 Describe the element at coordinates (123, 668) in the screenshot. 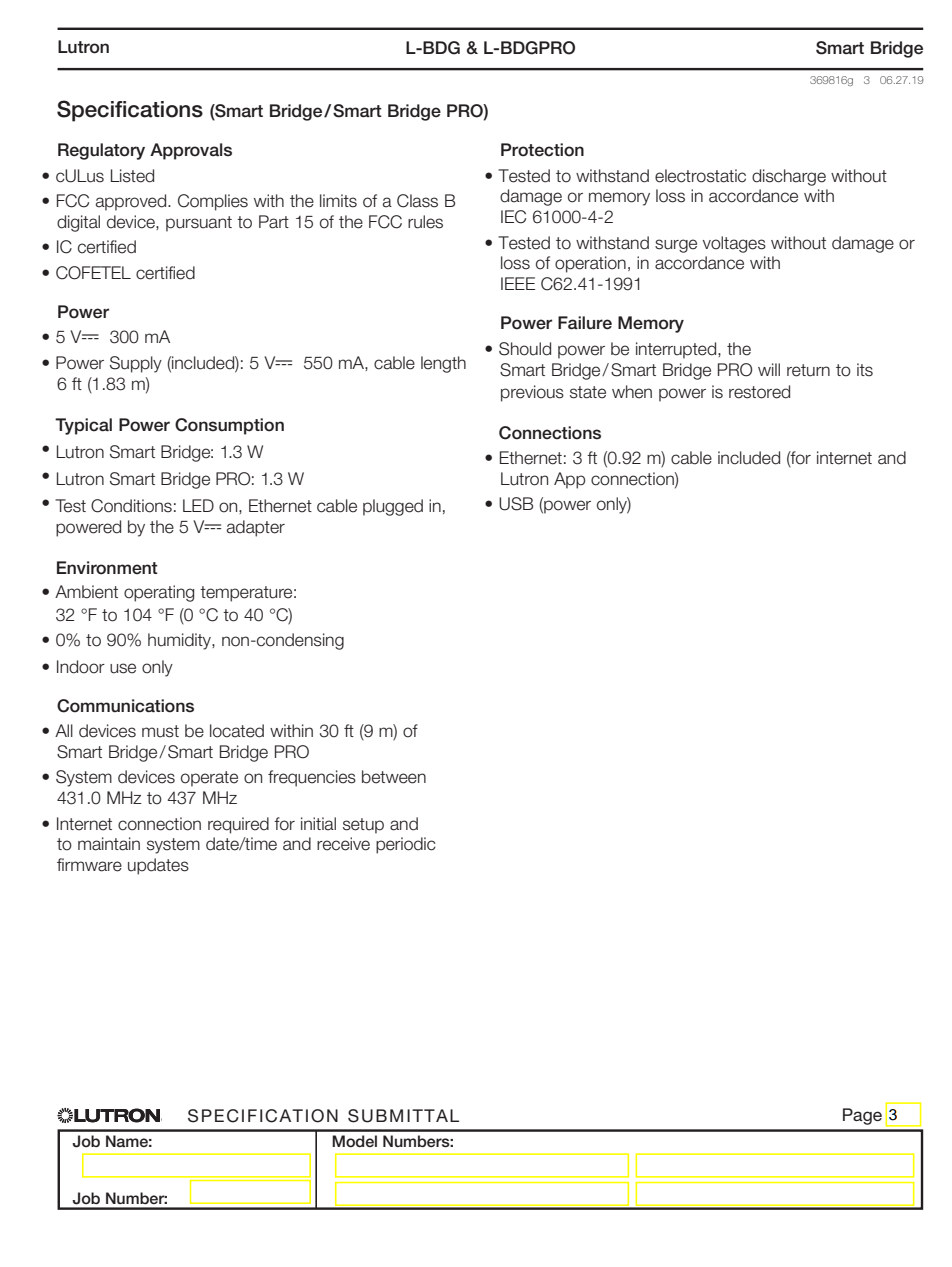

I see `use` at that location.
